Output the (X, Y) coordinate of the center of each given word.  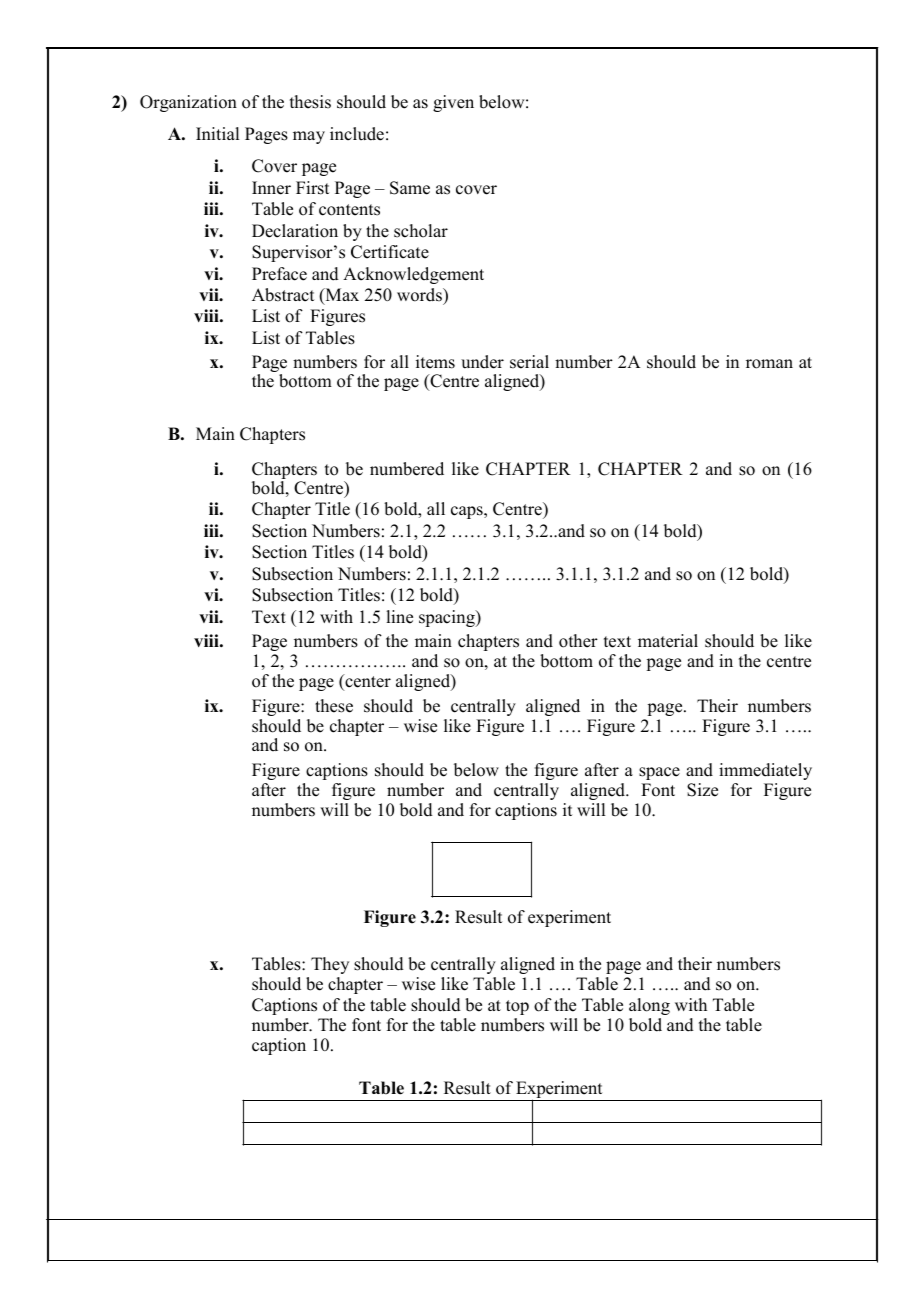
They (330, 965)
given (453, 103)
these (334, 706)
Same (410, 188)
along (649, 1006)
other (578, 641)
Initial (217, 133)
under (482, 362)
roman (769, 364)
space (659, 773)
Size (702, 790)
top (517, 1007)
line (399, 617)
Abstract (283, 295)
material (668, 641)
